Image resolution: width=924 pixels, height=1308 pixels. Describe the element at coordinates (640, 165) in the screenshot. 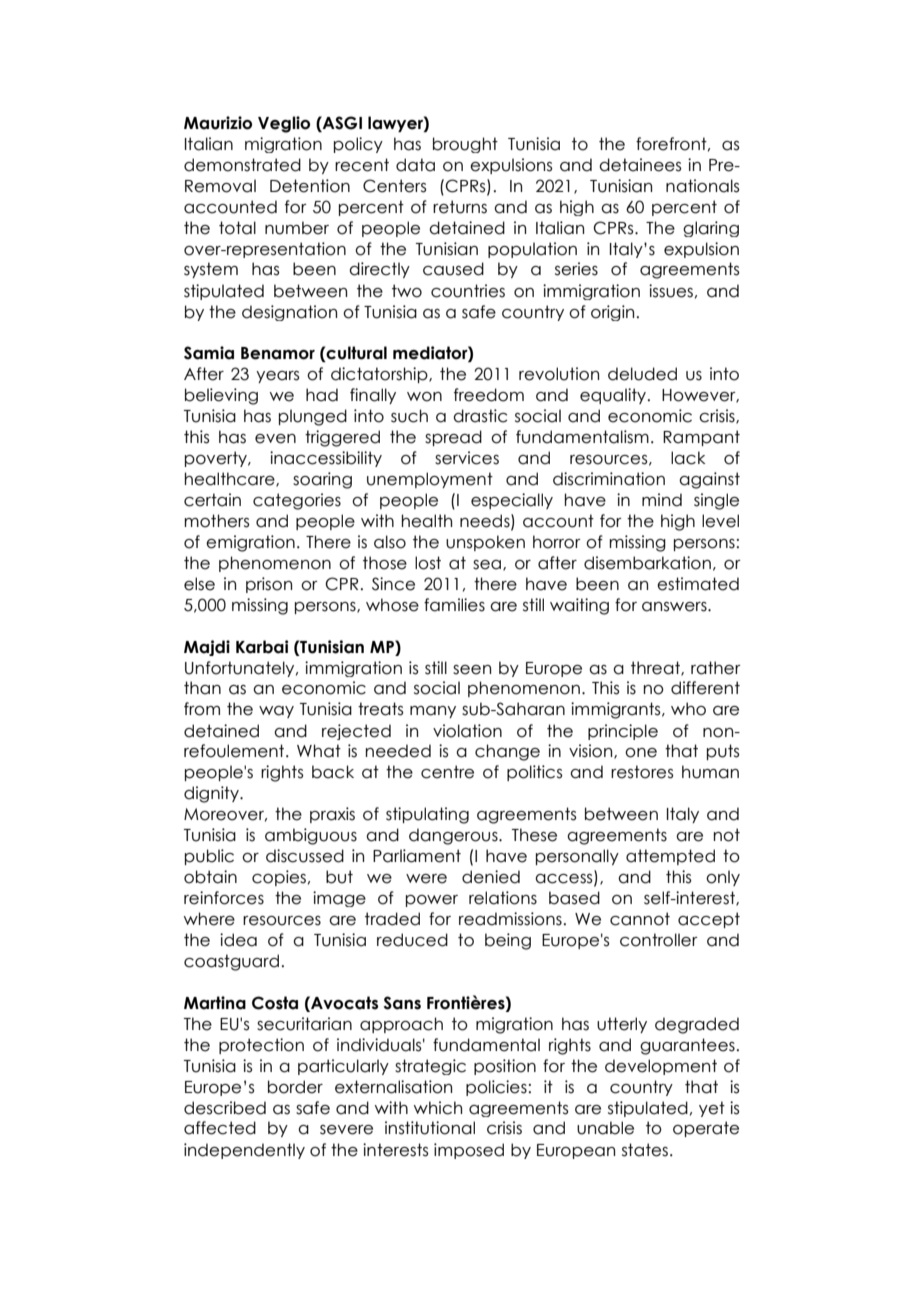

I see `detainees` at that location.
